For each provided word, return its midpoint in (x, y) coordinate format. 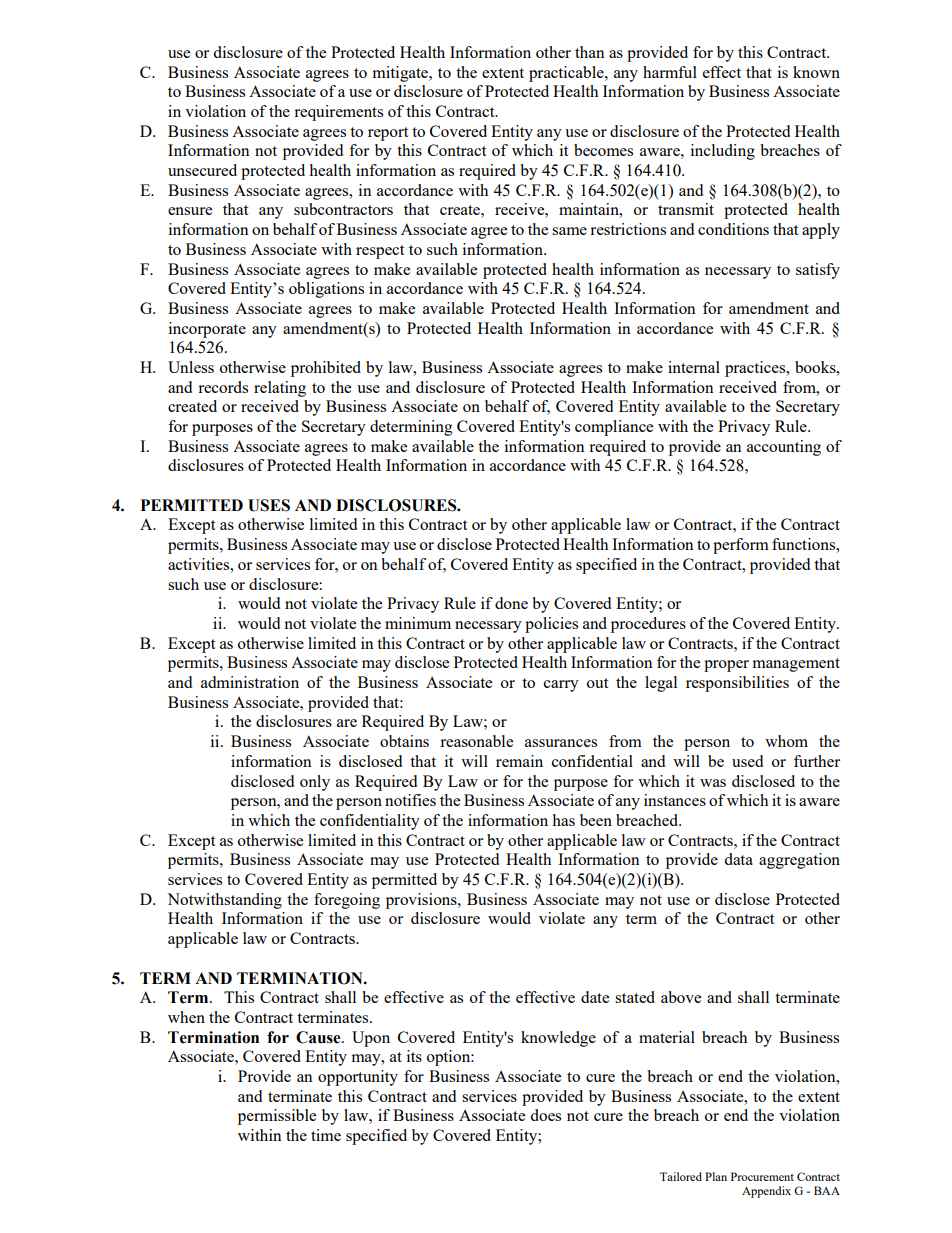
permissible (277, 1117)
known (816, 72)
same (569, 231)
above (681, 997)
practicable (567, 74)
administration (250, 682)
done (511, 603)
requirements (338, 113)
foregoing (347, 901)
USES (269, 505)
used (747, 761)
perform (741, 546)
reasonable (476, 741)
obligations (326, 290)
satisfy (818, 271)
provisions (422, 901)
